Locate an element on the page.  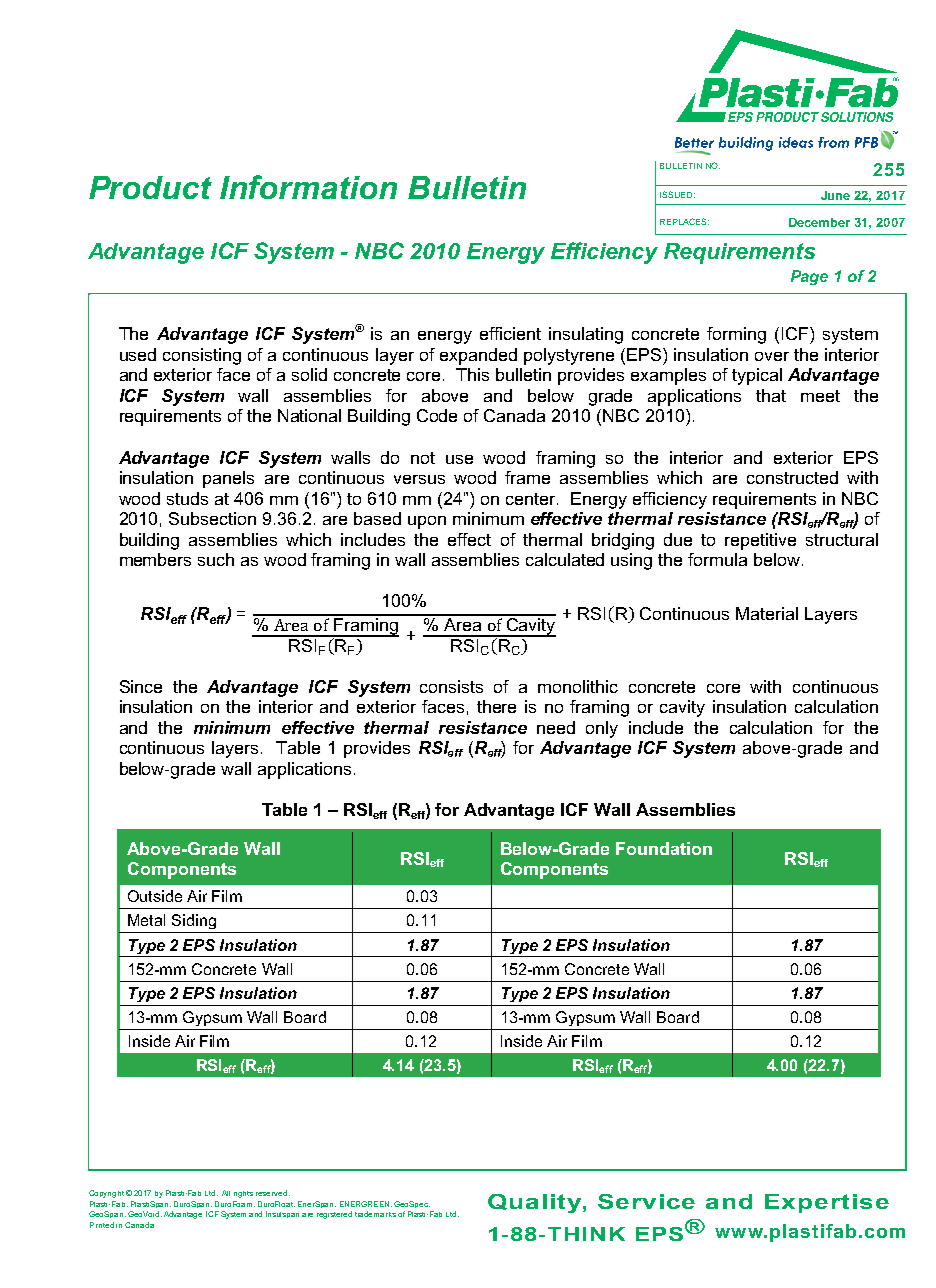
efficient is located at coordinates (510, 333).
